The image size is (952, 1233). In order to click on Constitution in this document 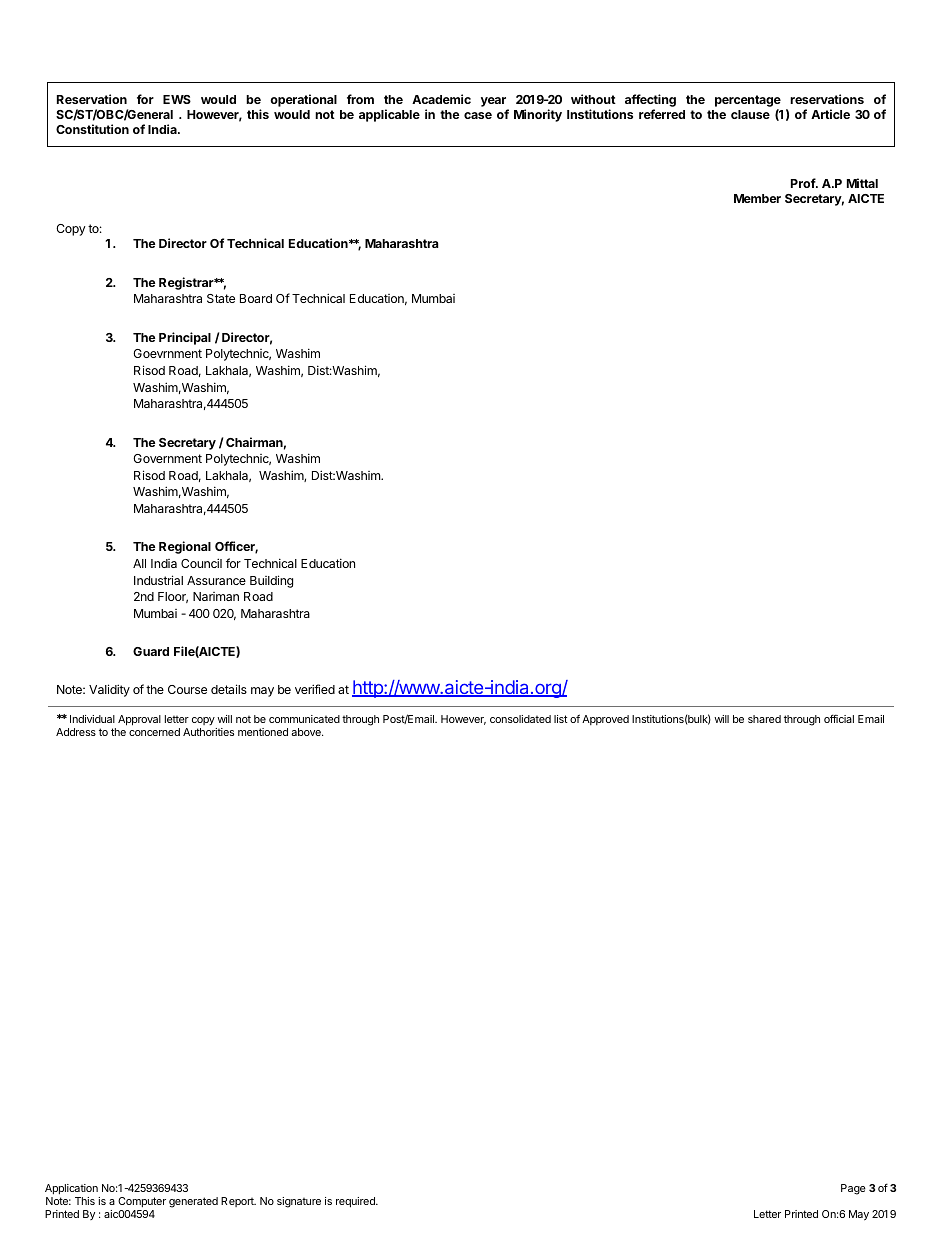, I will do `click(92, 129)`.
